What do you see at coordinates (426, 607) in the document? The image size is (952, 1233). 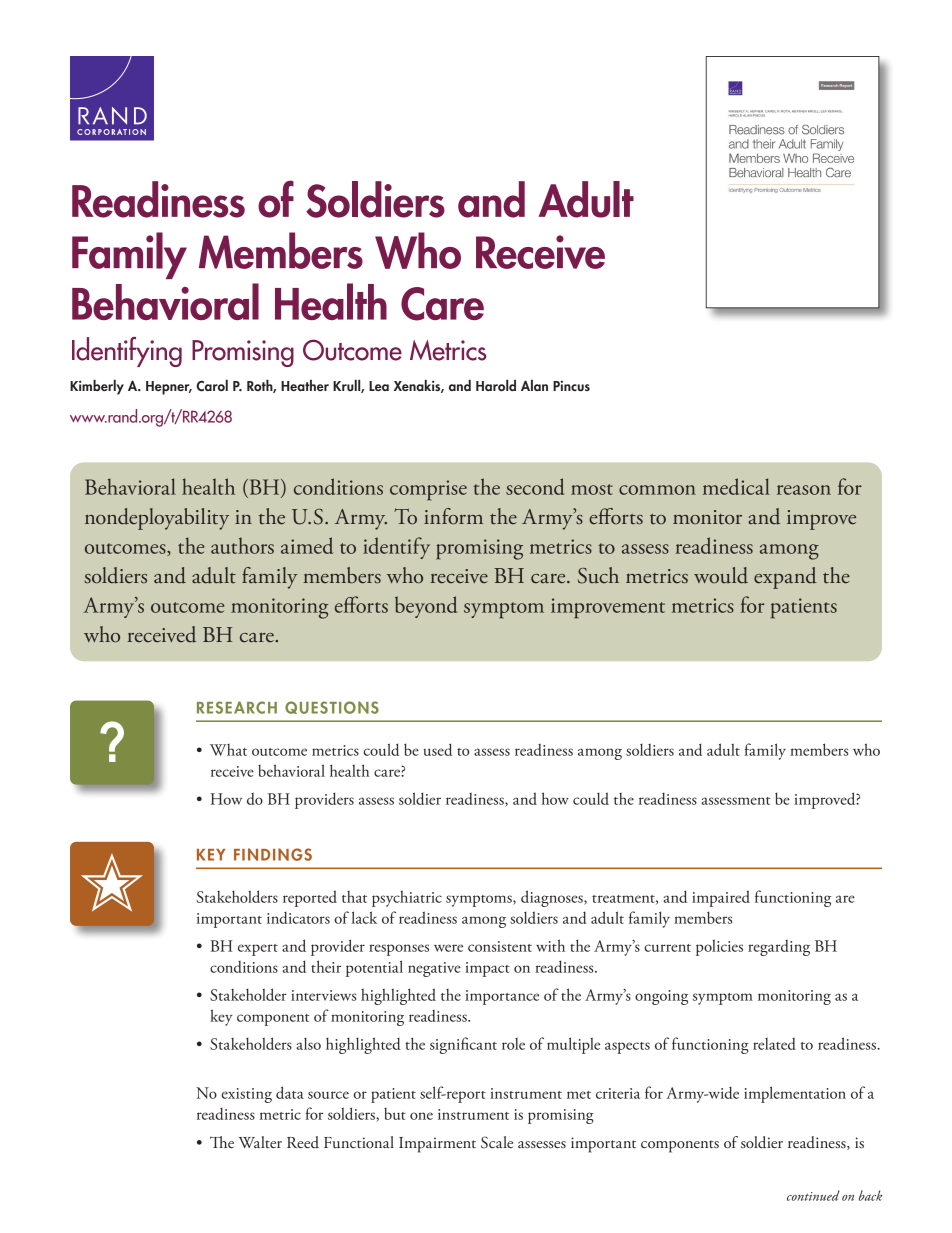 I see `beyond` at bounding box center [426, 607].
